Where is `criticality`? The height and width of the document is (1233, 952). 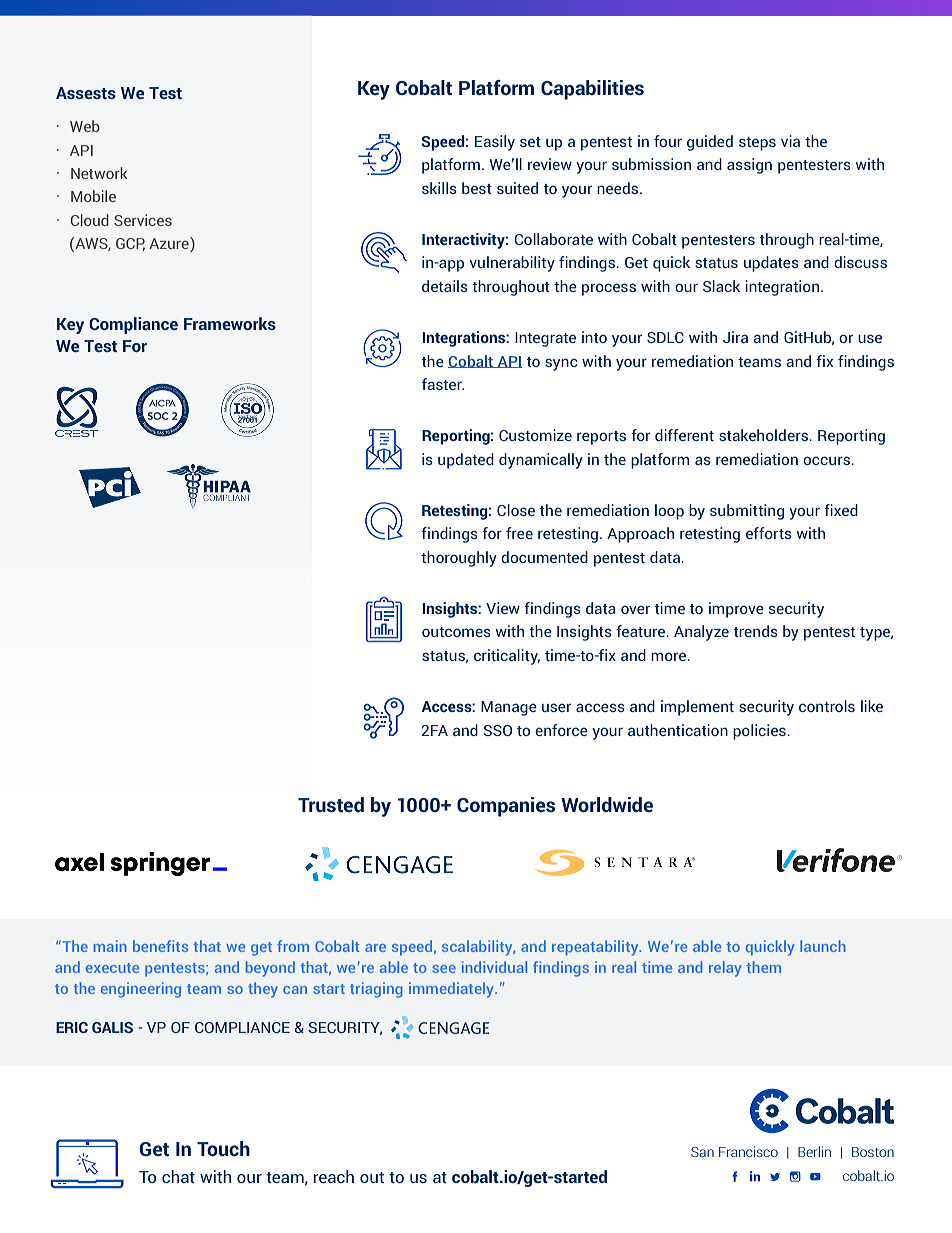
criticality is located at coordinates (507, 657).
